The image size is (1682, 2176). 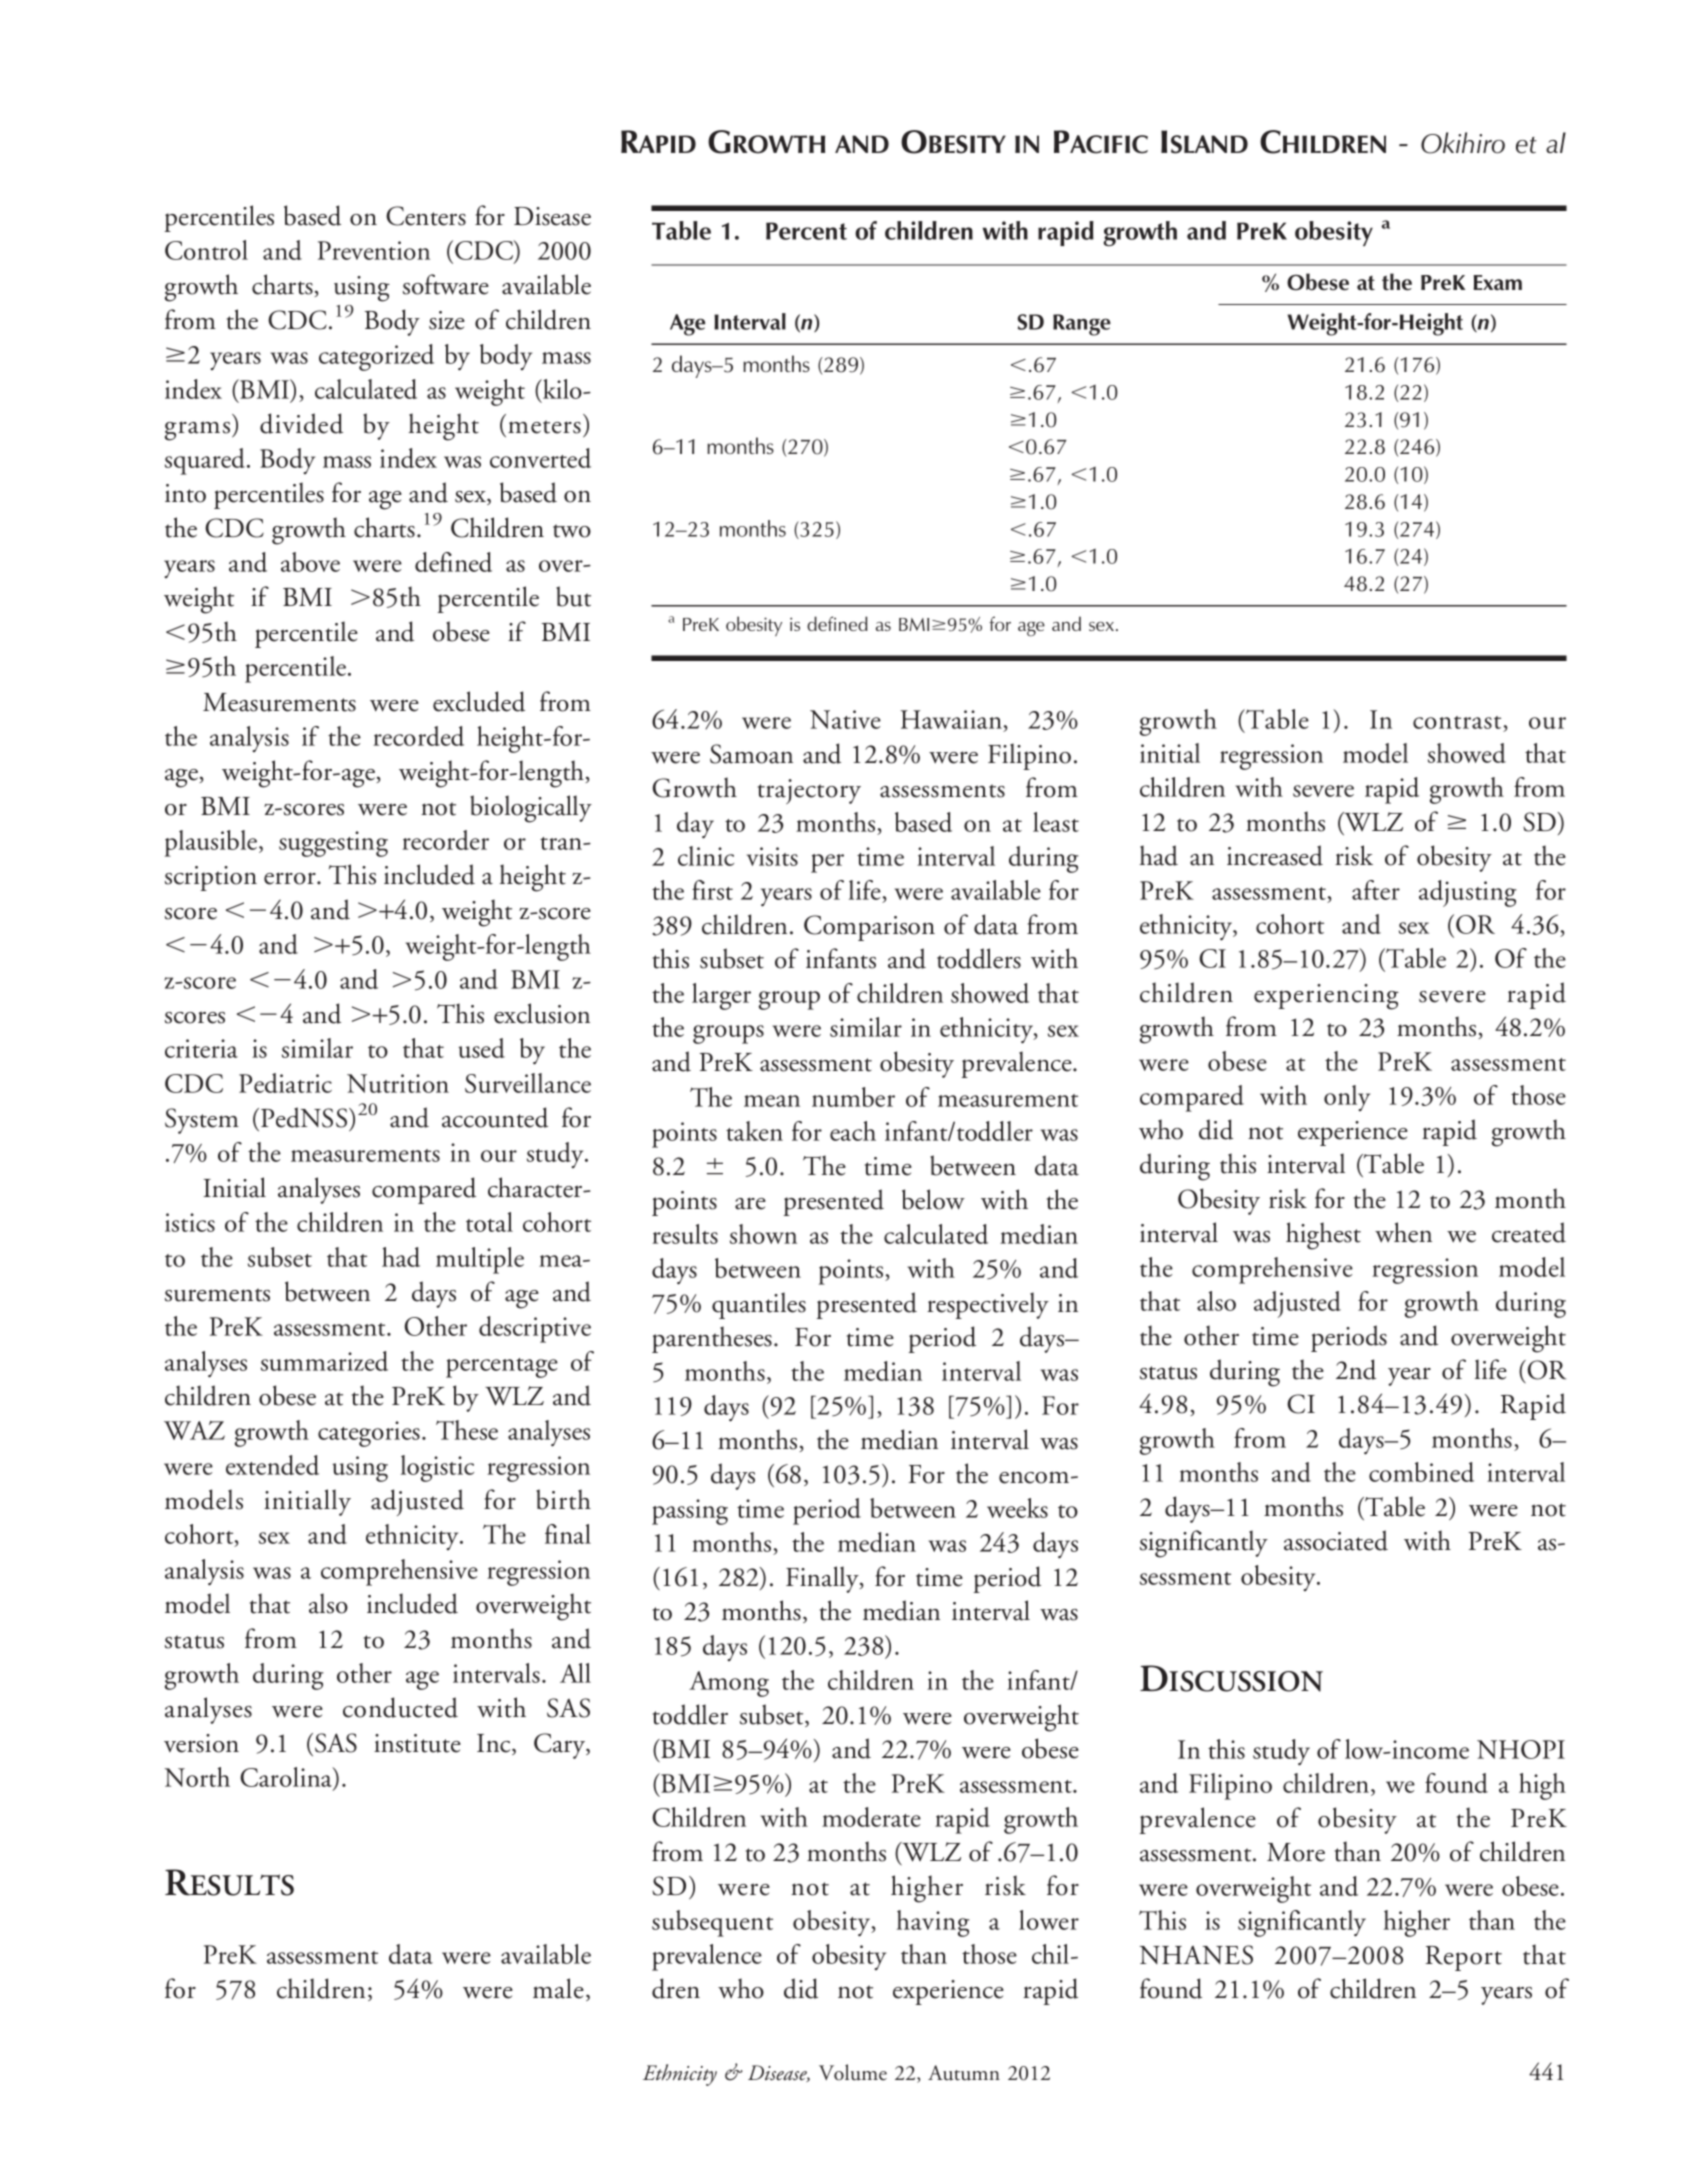 What do you see at coordinates (759, 1305) in the page?
I see `quantiles` at bounding box center [759, 1305].
